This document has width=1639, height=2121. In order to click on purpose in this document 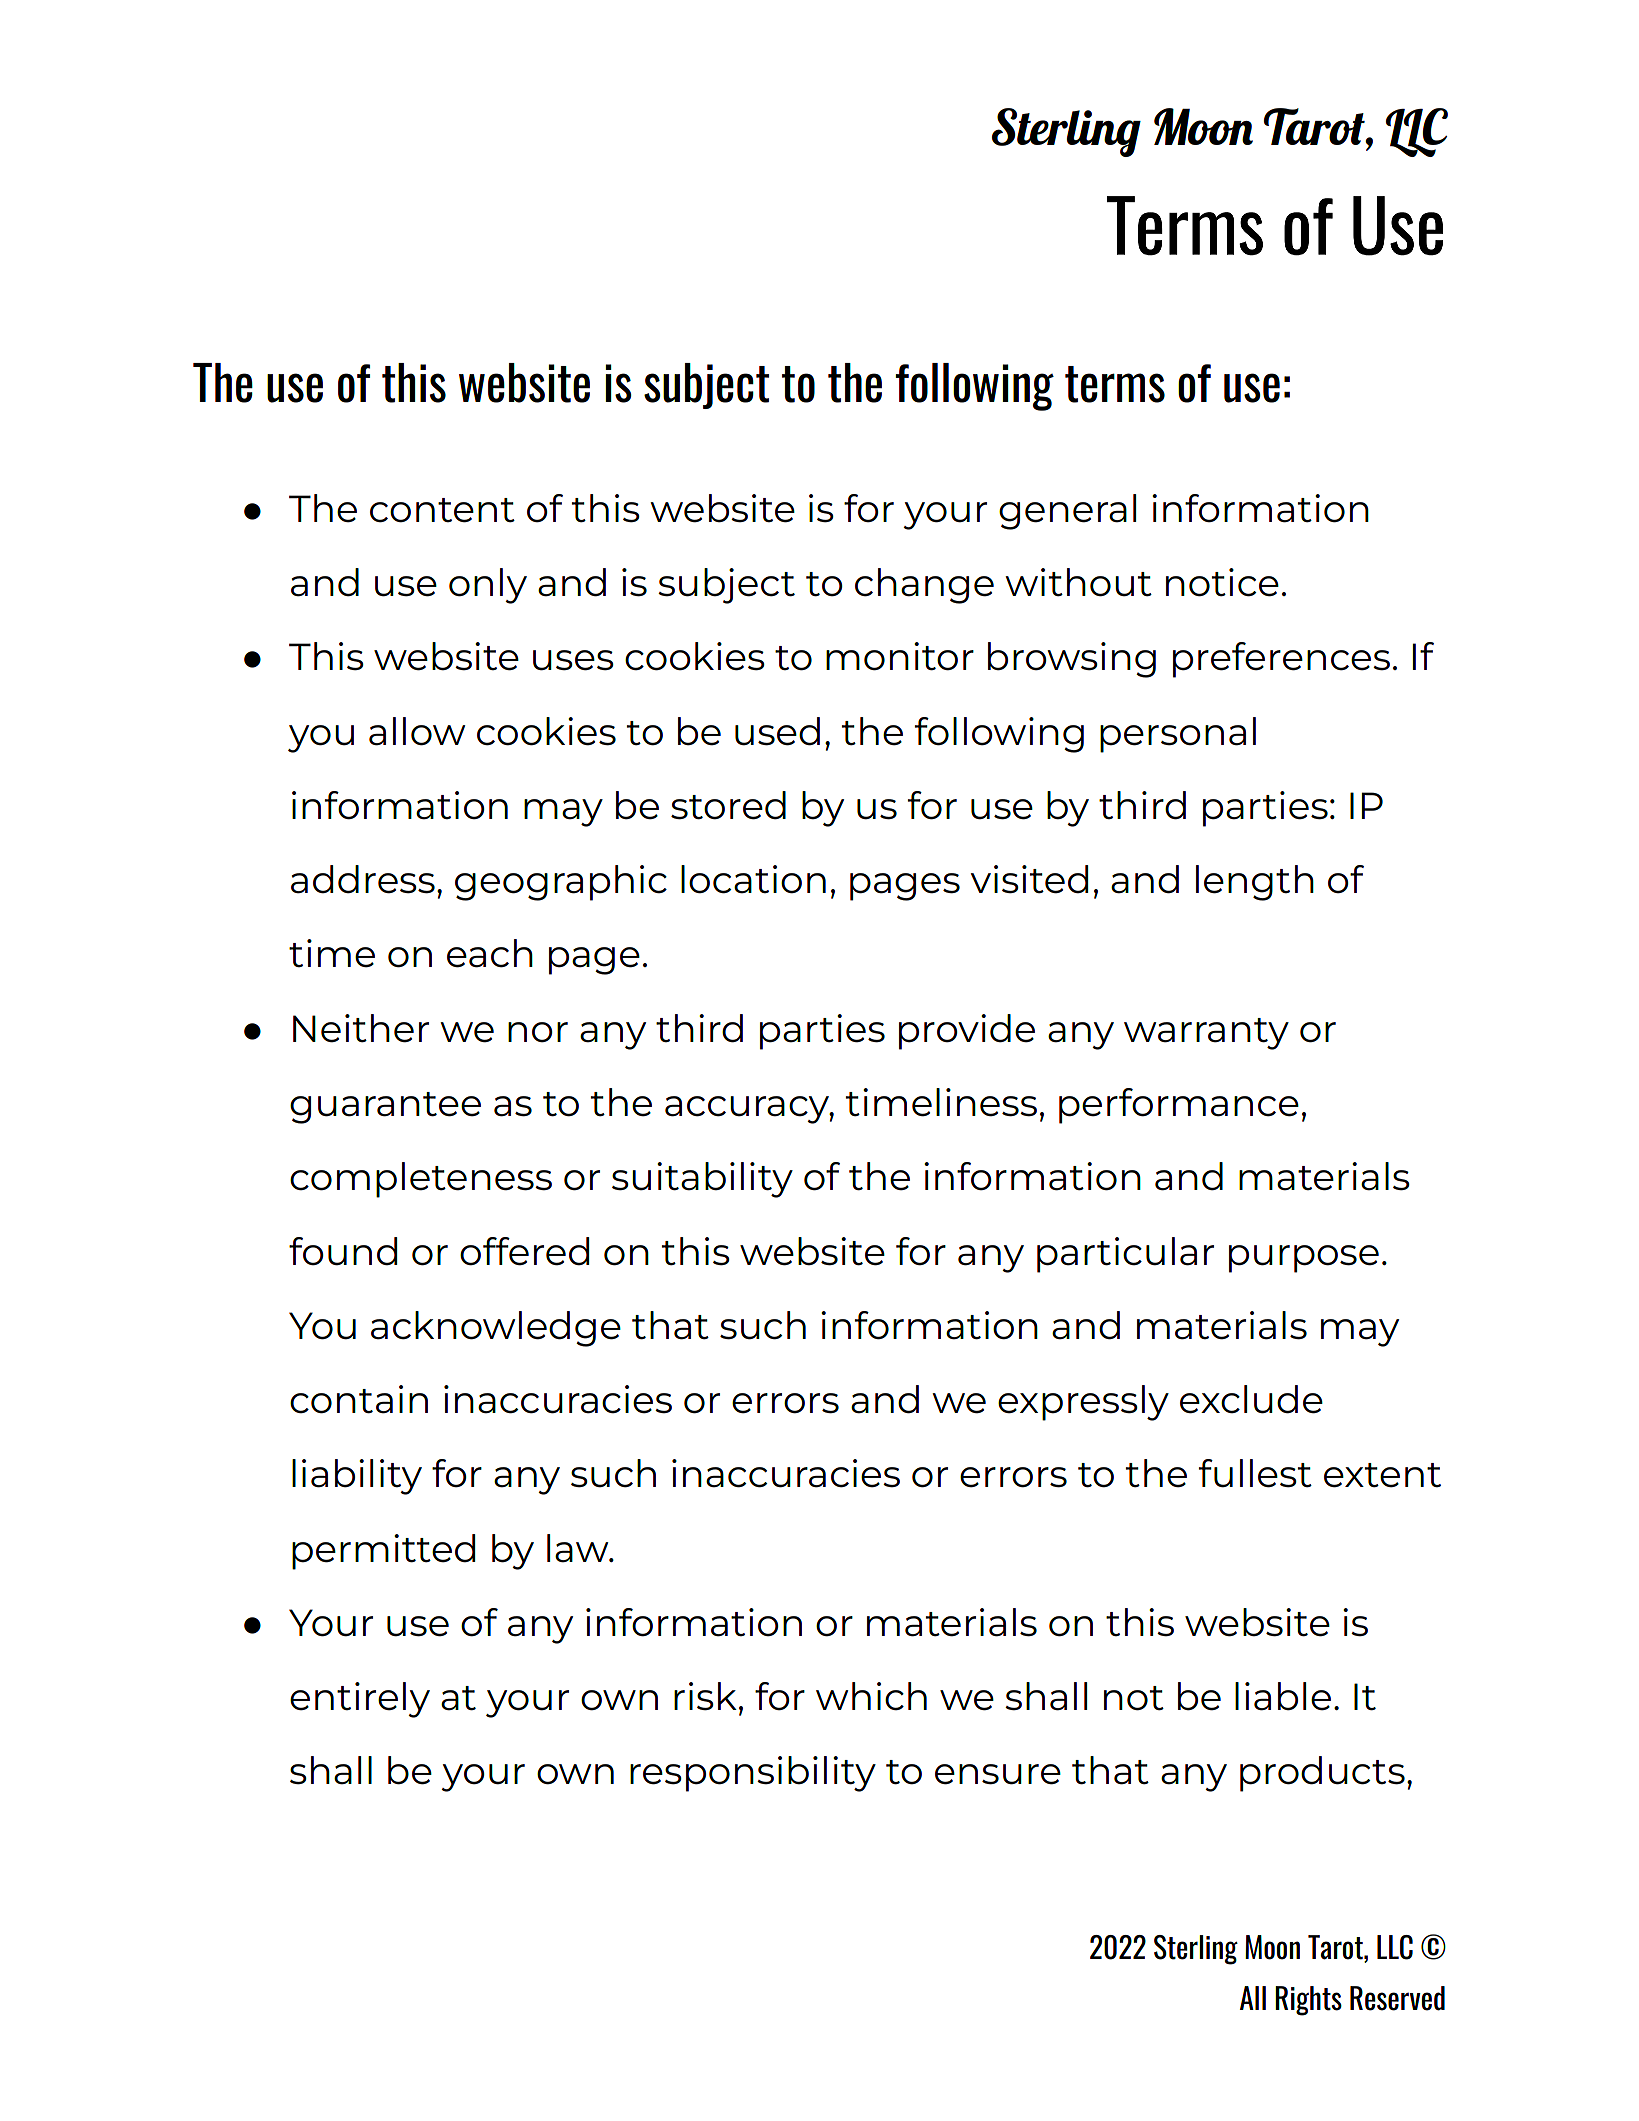, I will do `click(1304, 1259)`.
